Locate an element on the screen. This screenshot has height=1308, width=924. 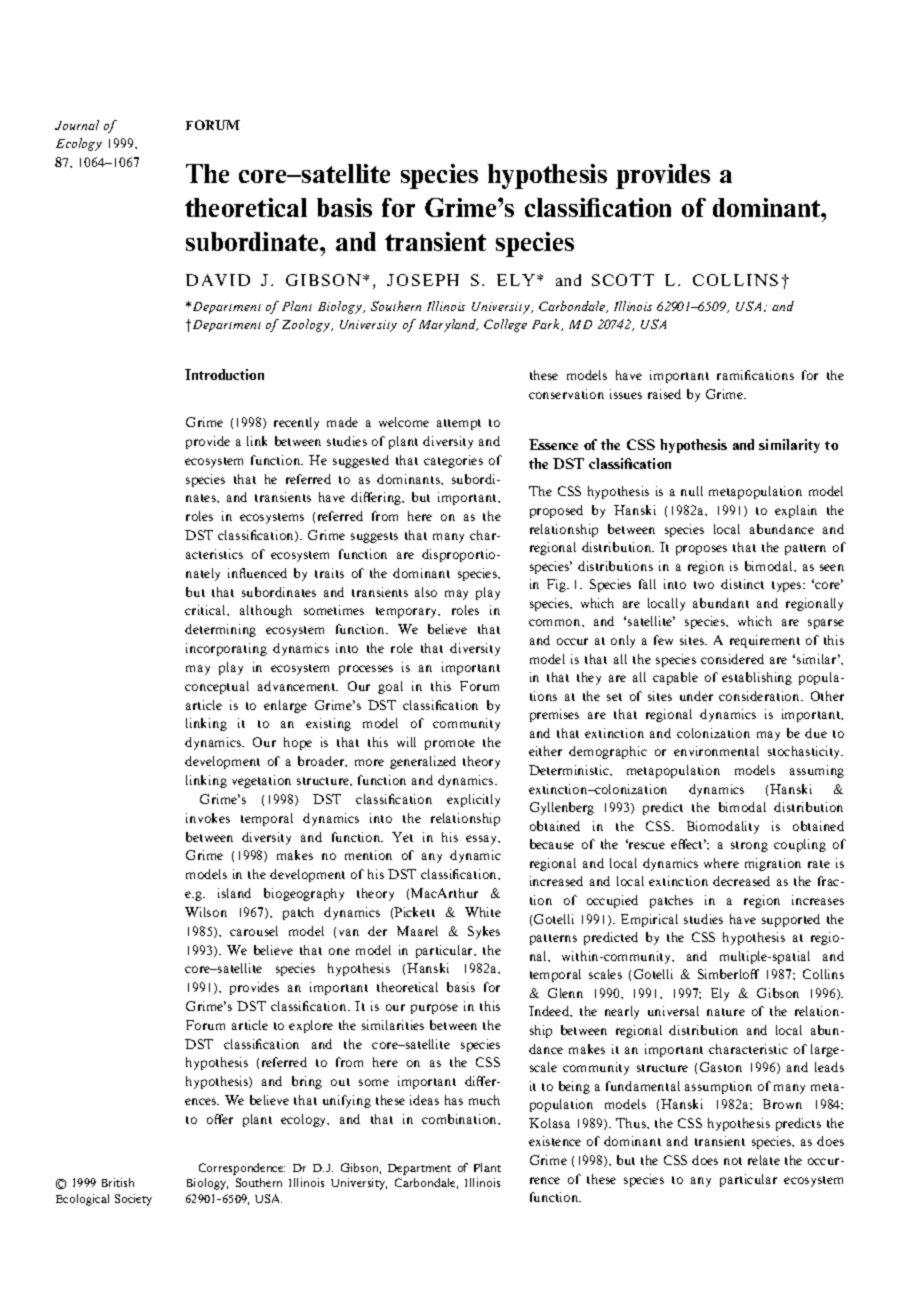
Journal is located at coordinates (77, 125).
